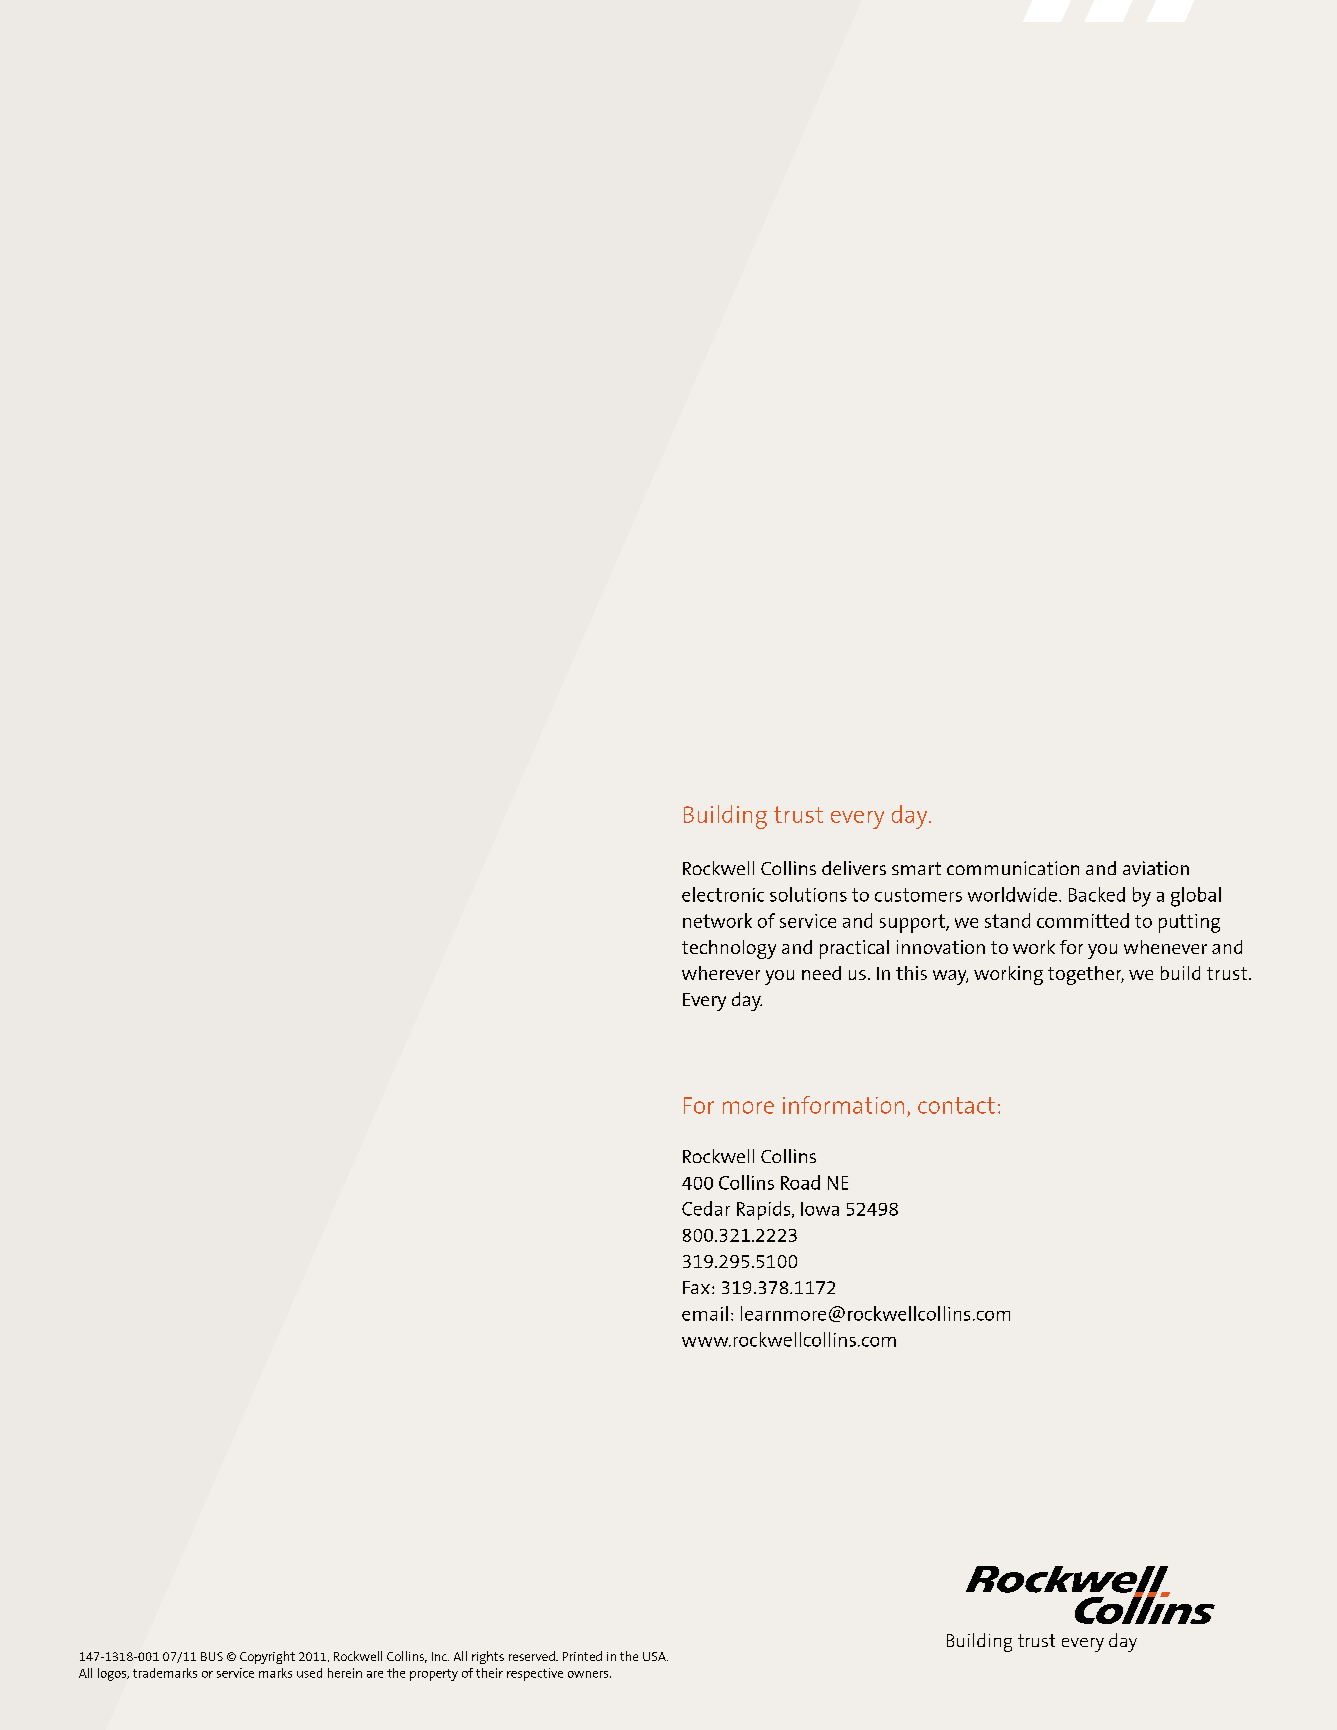  Describe the element at coordinates (843, 1105) in the page. I see `information` at that location.
